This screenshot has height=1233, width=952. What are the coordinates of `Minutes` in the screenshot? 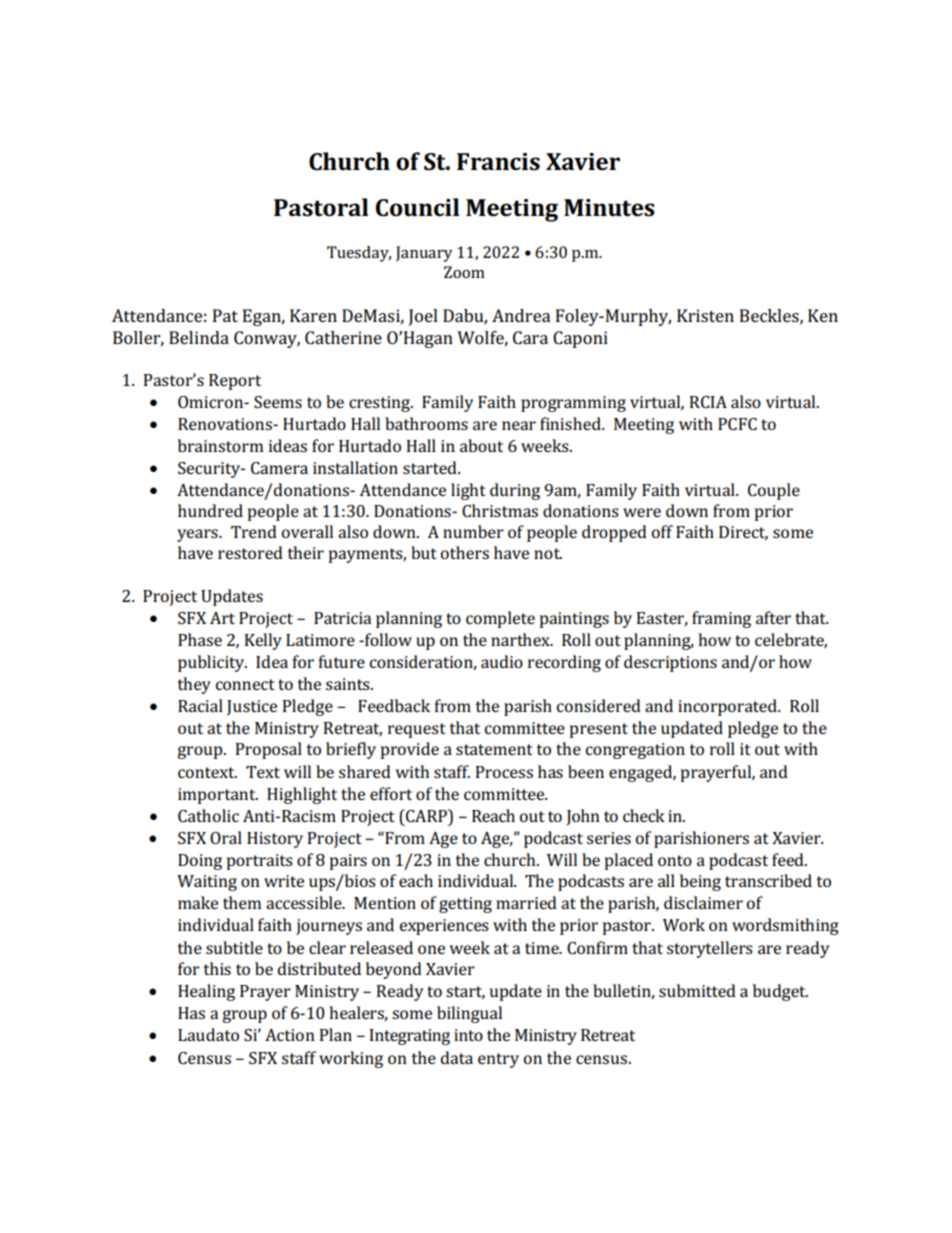 It's located at (609, 208).
